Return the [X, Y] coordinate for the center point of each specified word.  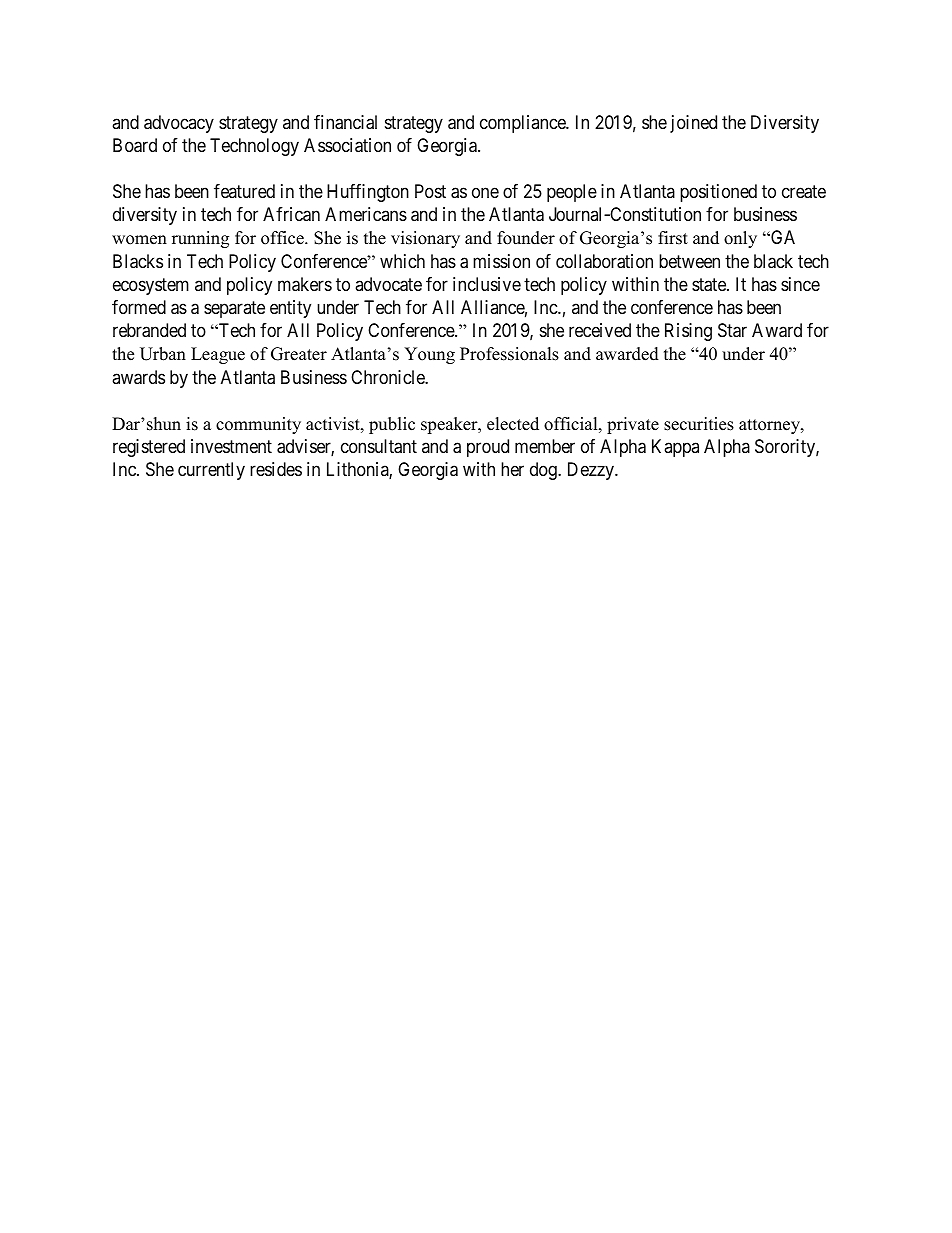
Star [732, 330]
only [740, 239]
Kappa [675, 448]
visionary [425, 239]
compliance [523, 124]
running [200, 239]
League [218, 355]
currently [211, 471]
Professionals [509, 354]
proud [488, 448]
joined [693, 124]
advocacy [179, 124]
